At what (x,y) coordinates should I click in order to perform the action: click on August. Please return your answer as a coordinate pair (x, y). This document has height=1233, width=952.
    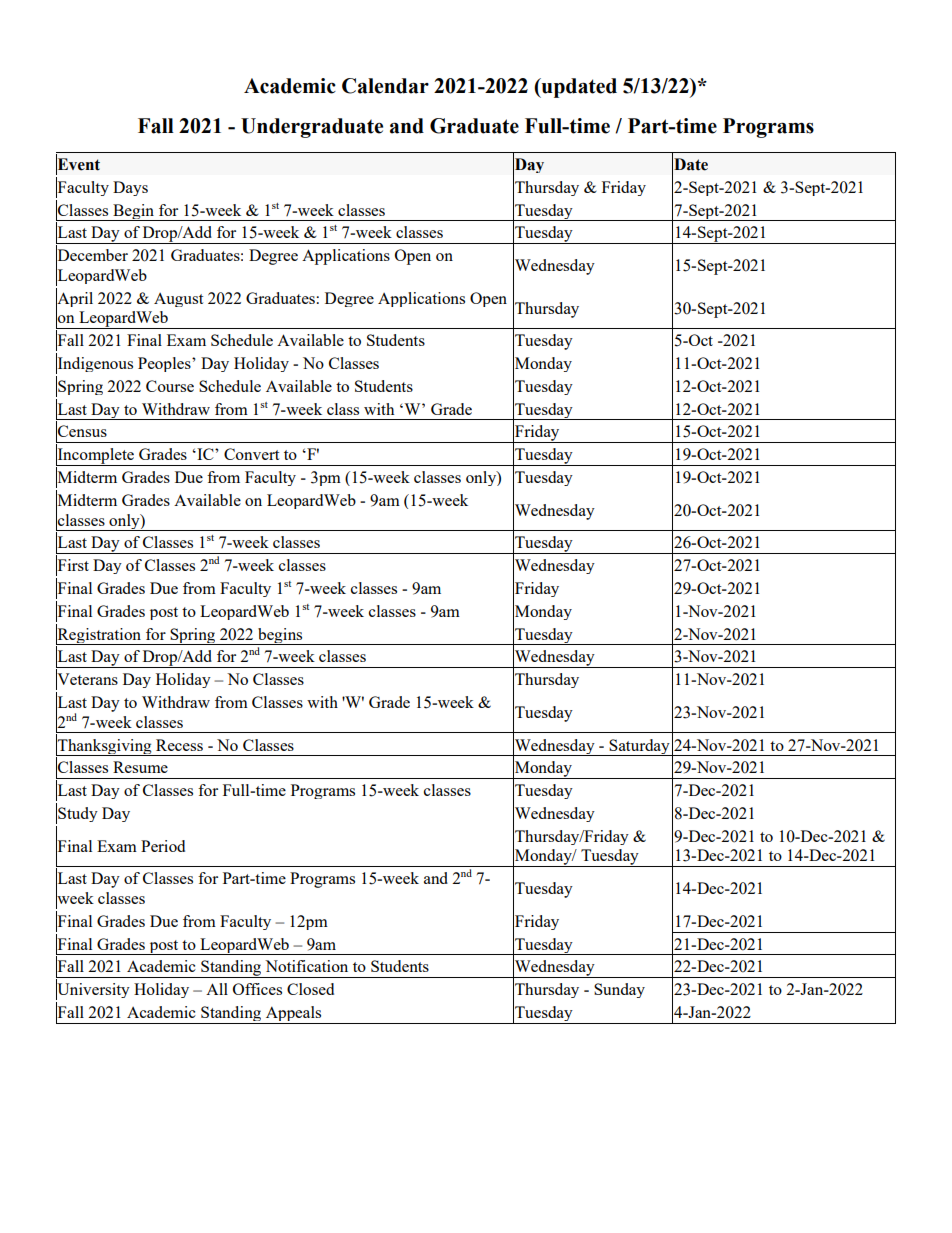
    Looking at the image, I should click on (178, 300).
